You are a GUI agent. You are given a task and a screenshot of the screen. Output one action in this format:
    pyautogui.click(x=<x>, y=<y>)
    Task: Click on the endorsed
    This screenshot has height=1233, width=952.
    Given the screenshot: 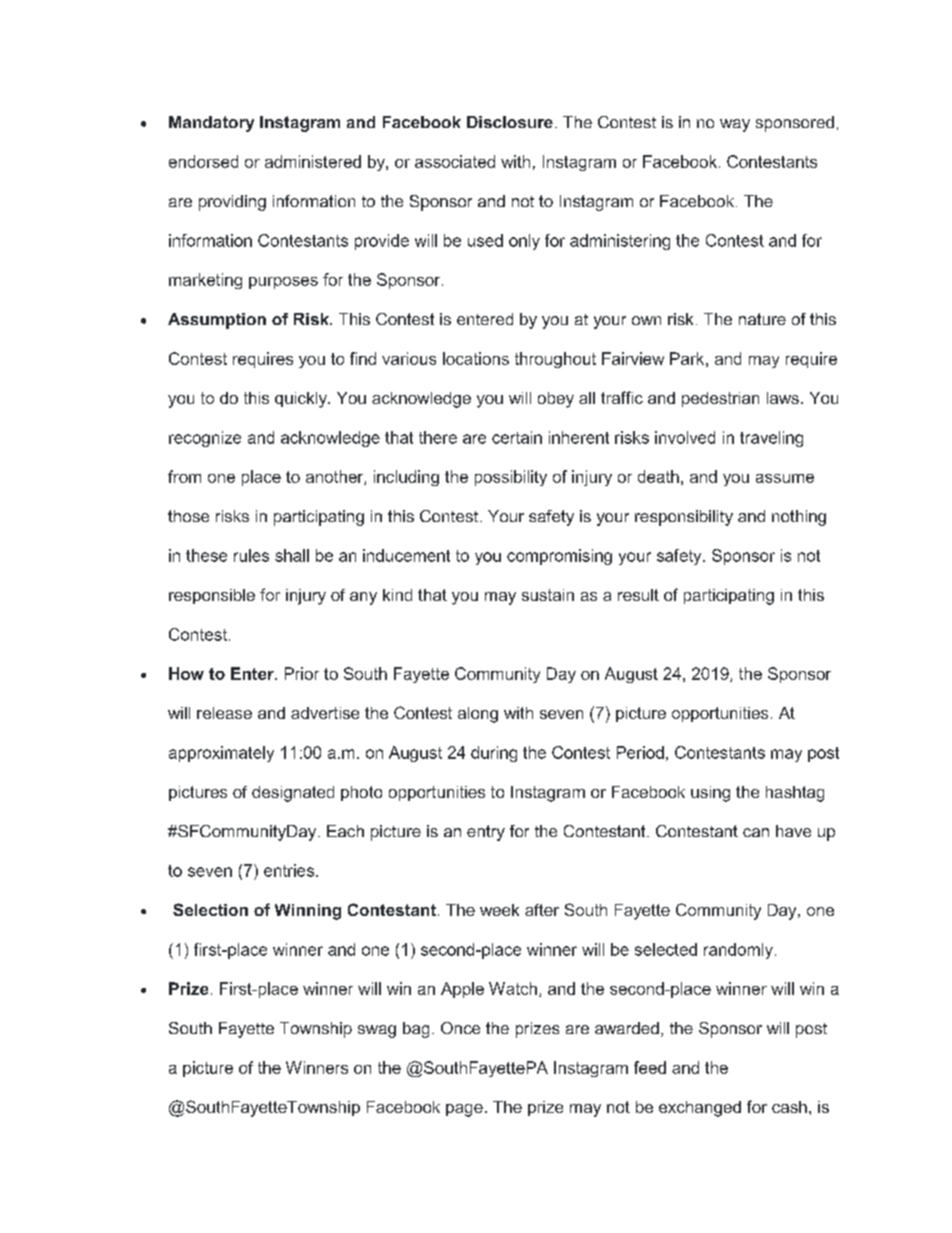 What is the action you would take?
    pyautogui.click(x=203, y=161)
